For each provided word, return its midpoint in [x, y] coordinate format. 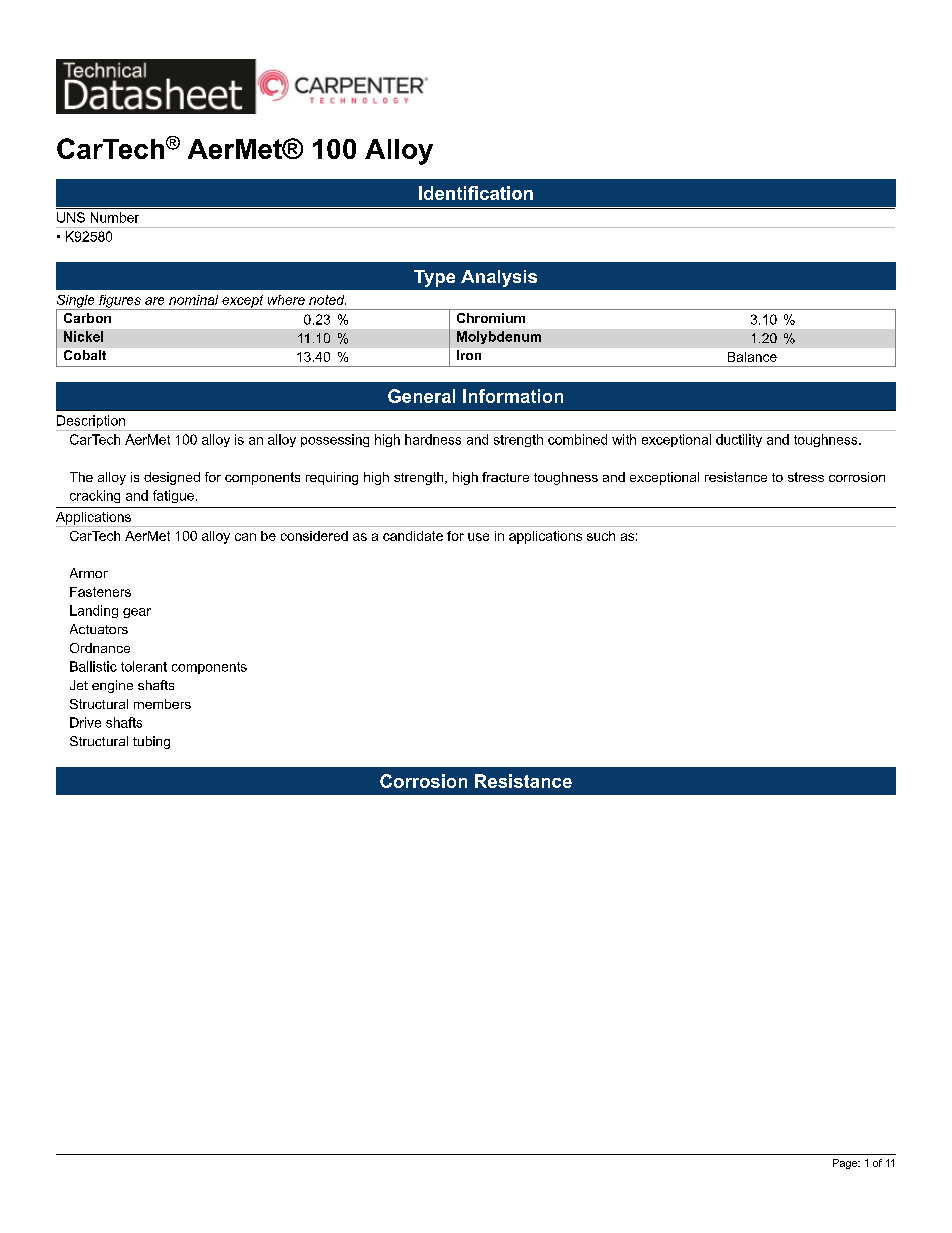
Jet [79, 685]
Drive [85, 722]
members [162, 704]
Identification [476, 193]
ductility [739, 440]
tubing [151, 742]
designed [172, 478]
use [478, 537]
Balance [752, 357]
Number [115, 217]
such [601, 536]
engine [112, 686]
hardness [433, 439]
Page [846, 1164]
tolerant [144, 666]
